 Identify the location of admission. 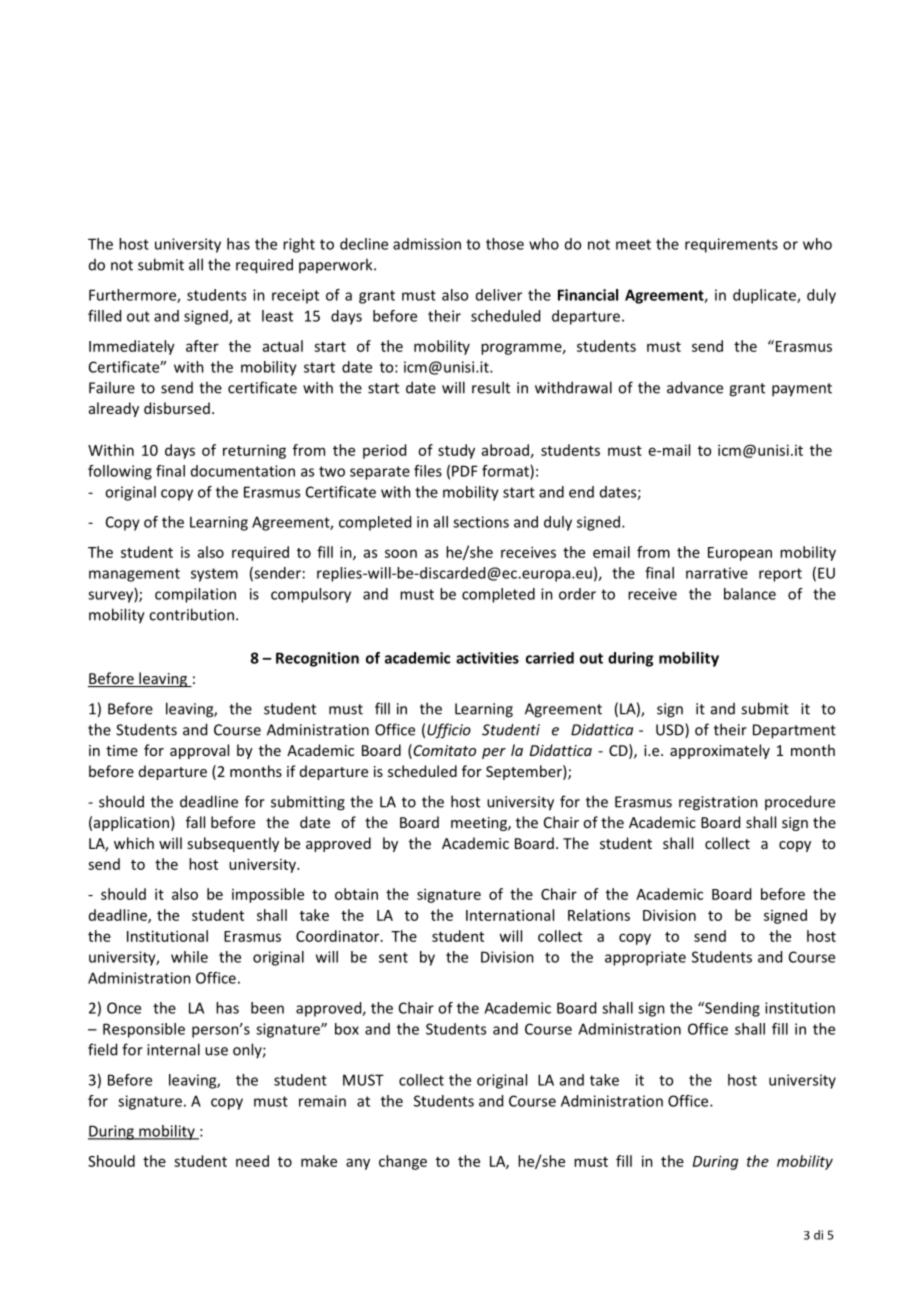
(427, 244).
